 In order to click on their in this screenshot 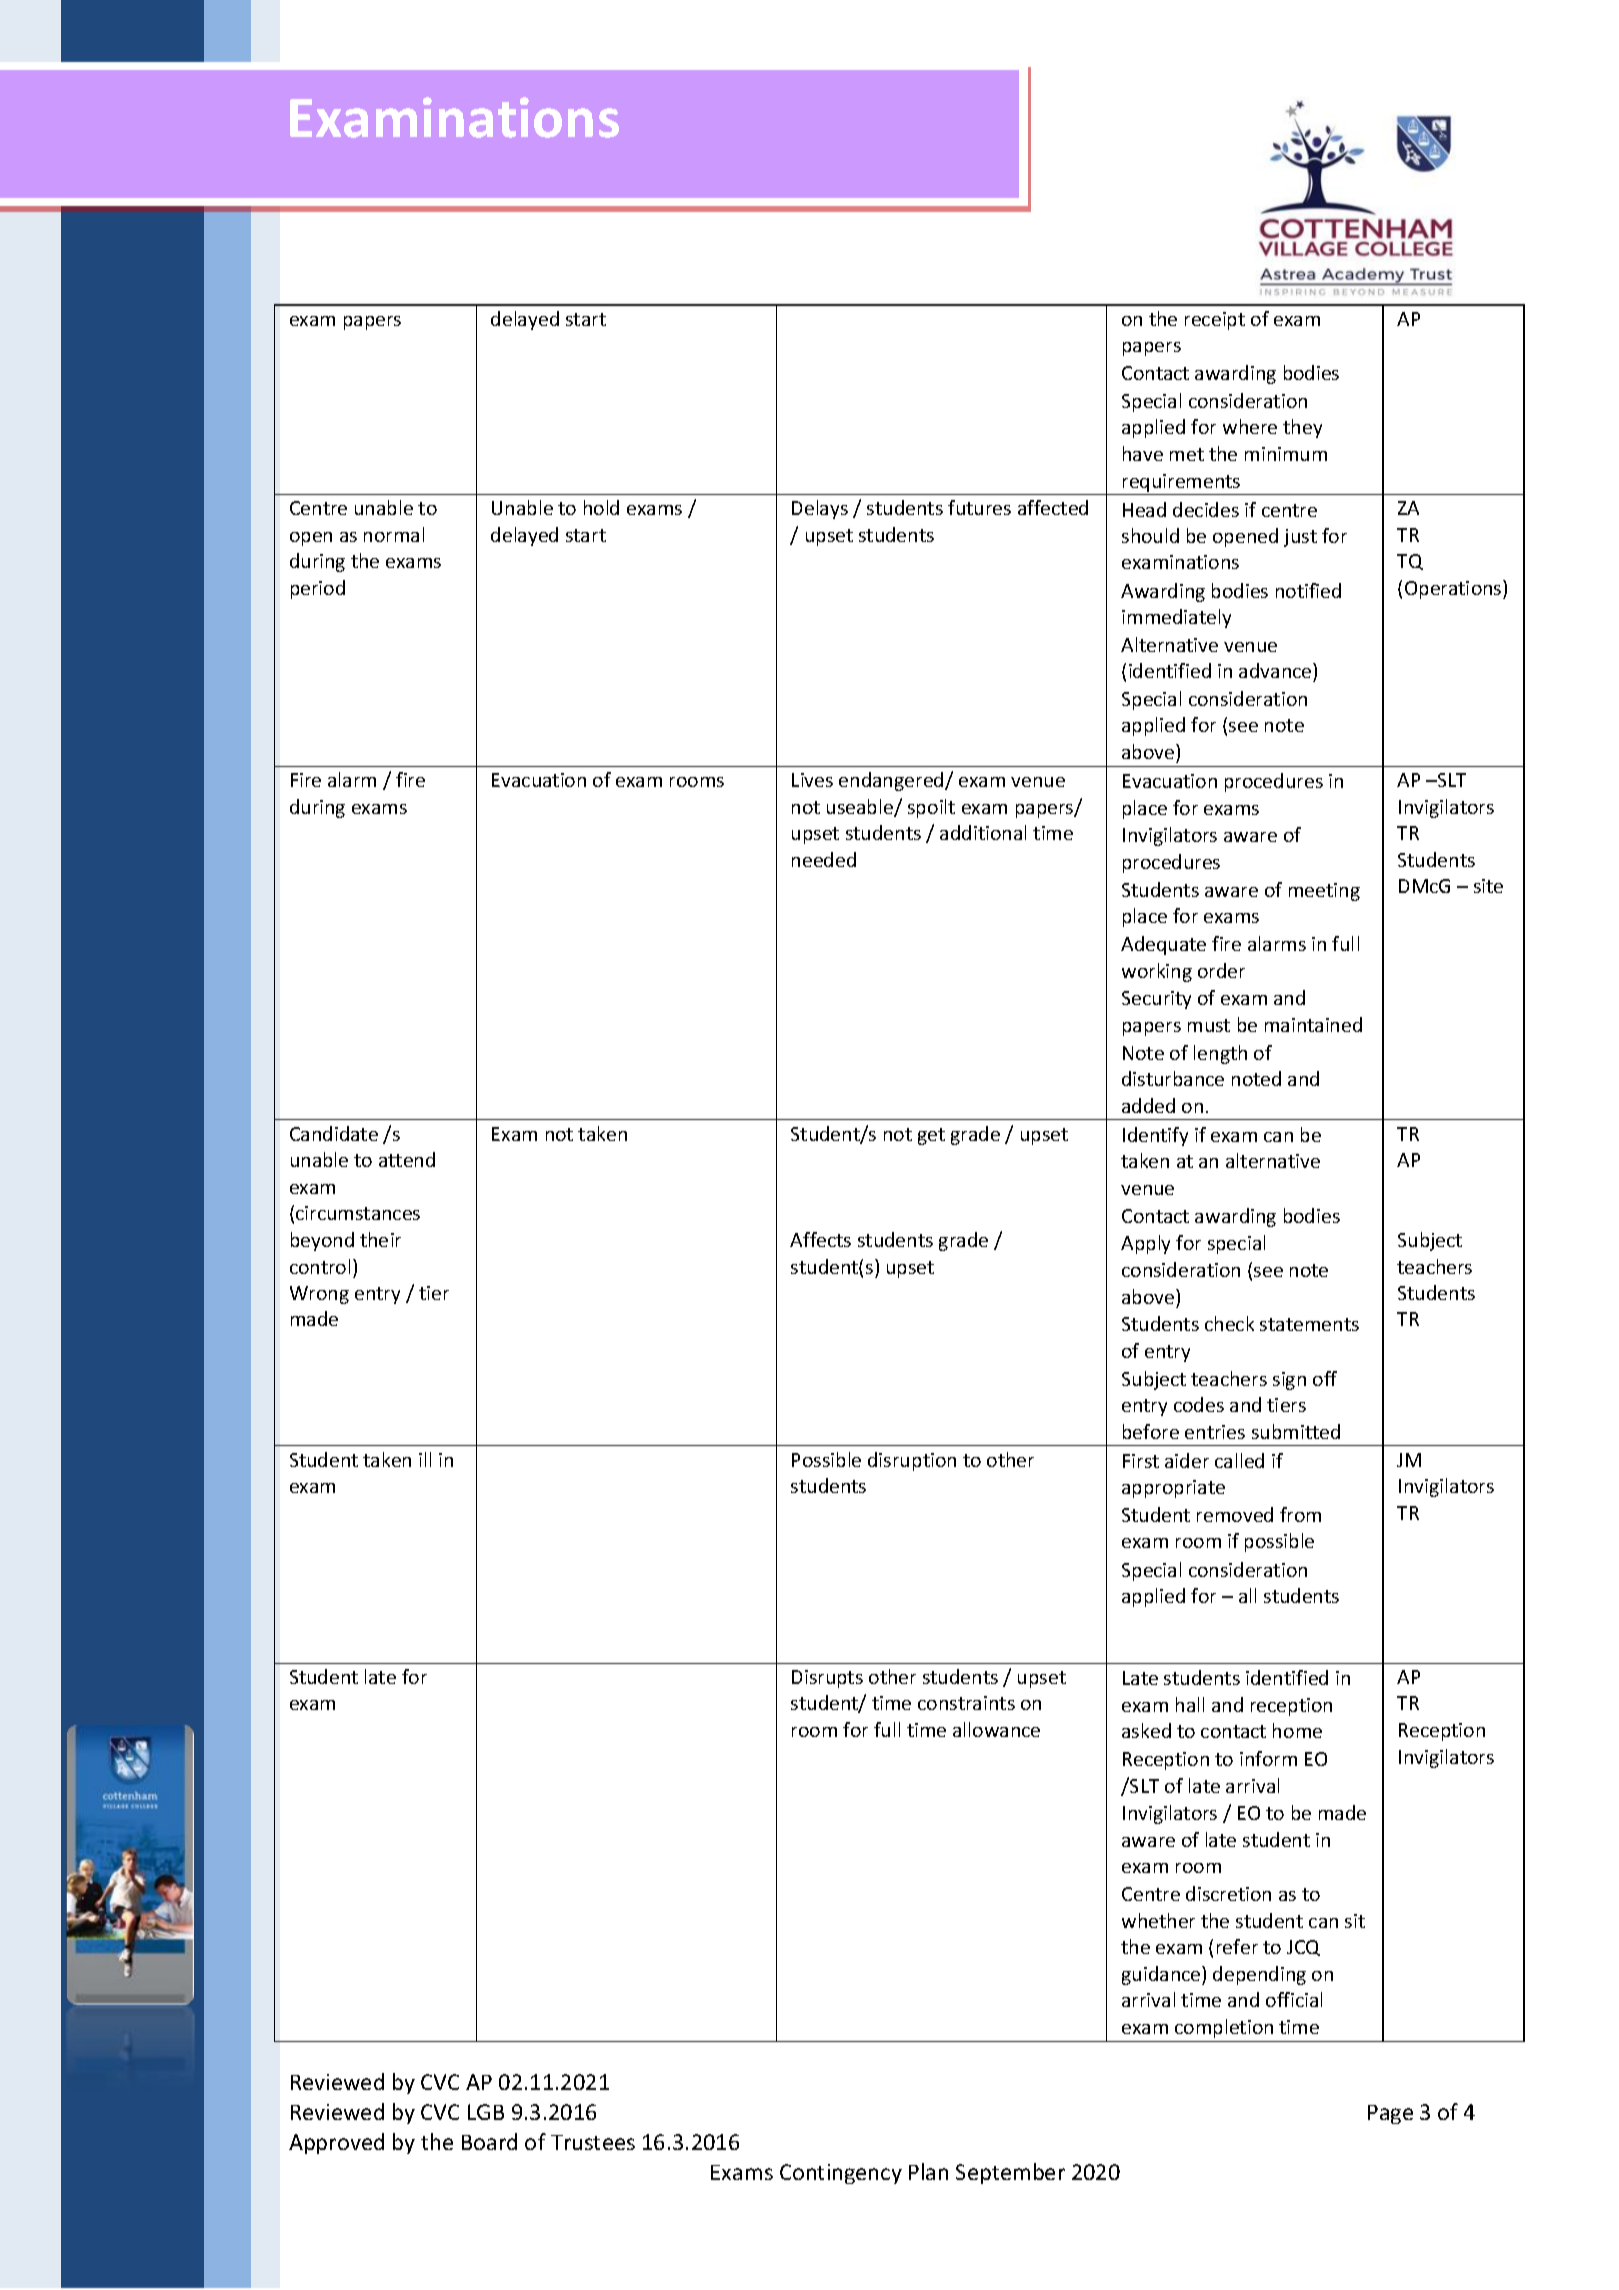, I will do `click(380, 1239)`.
